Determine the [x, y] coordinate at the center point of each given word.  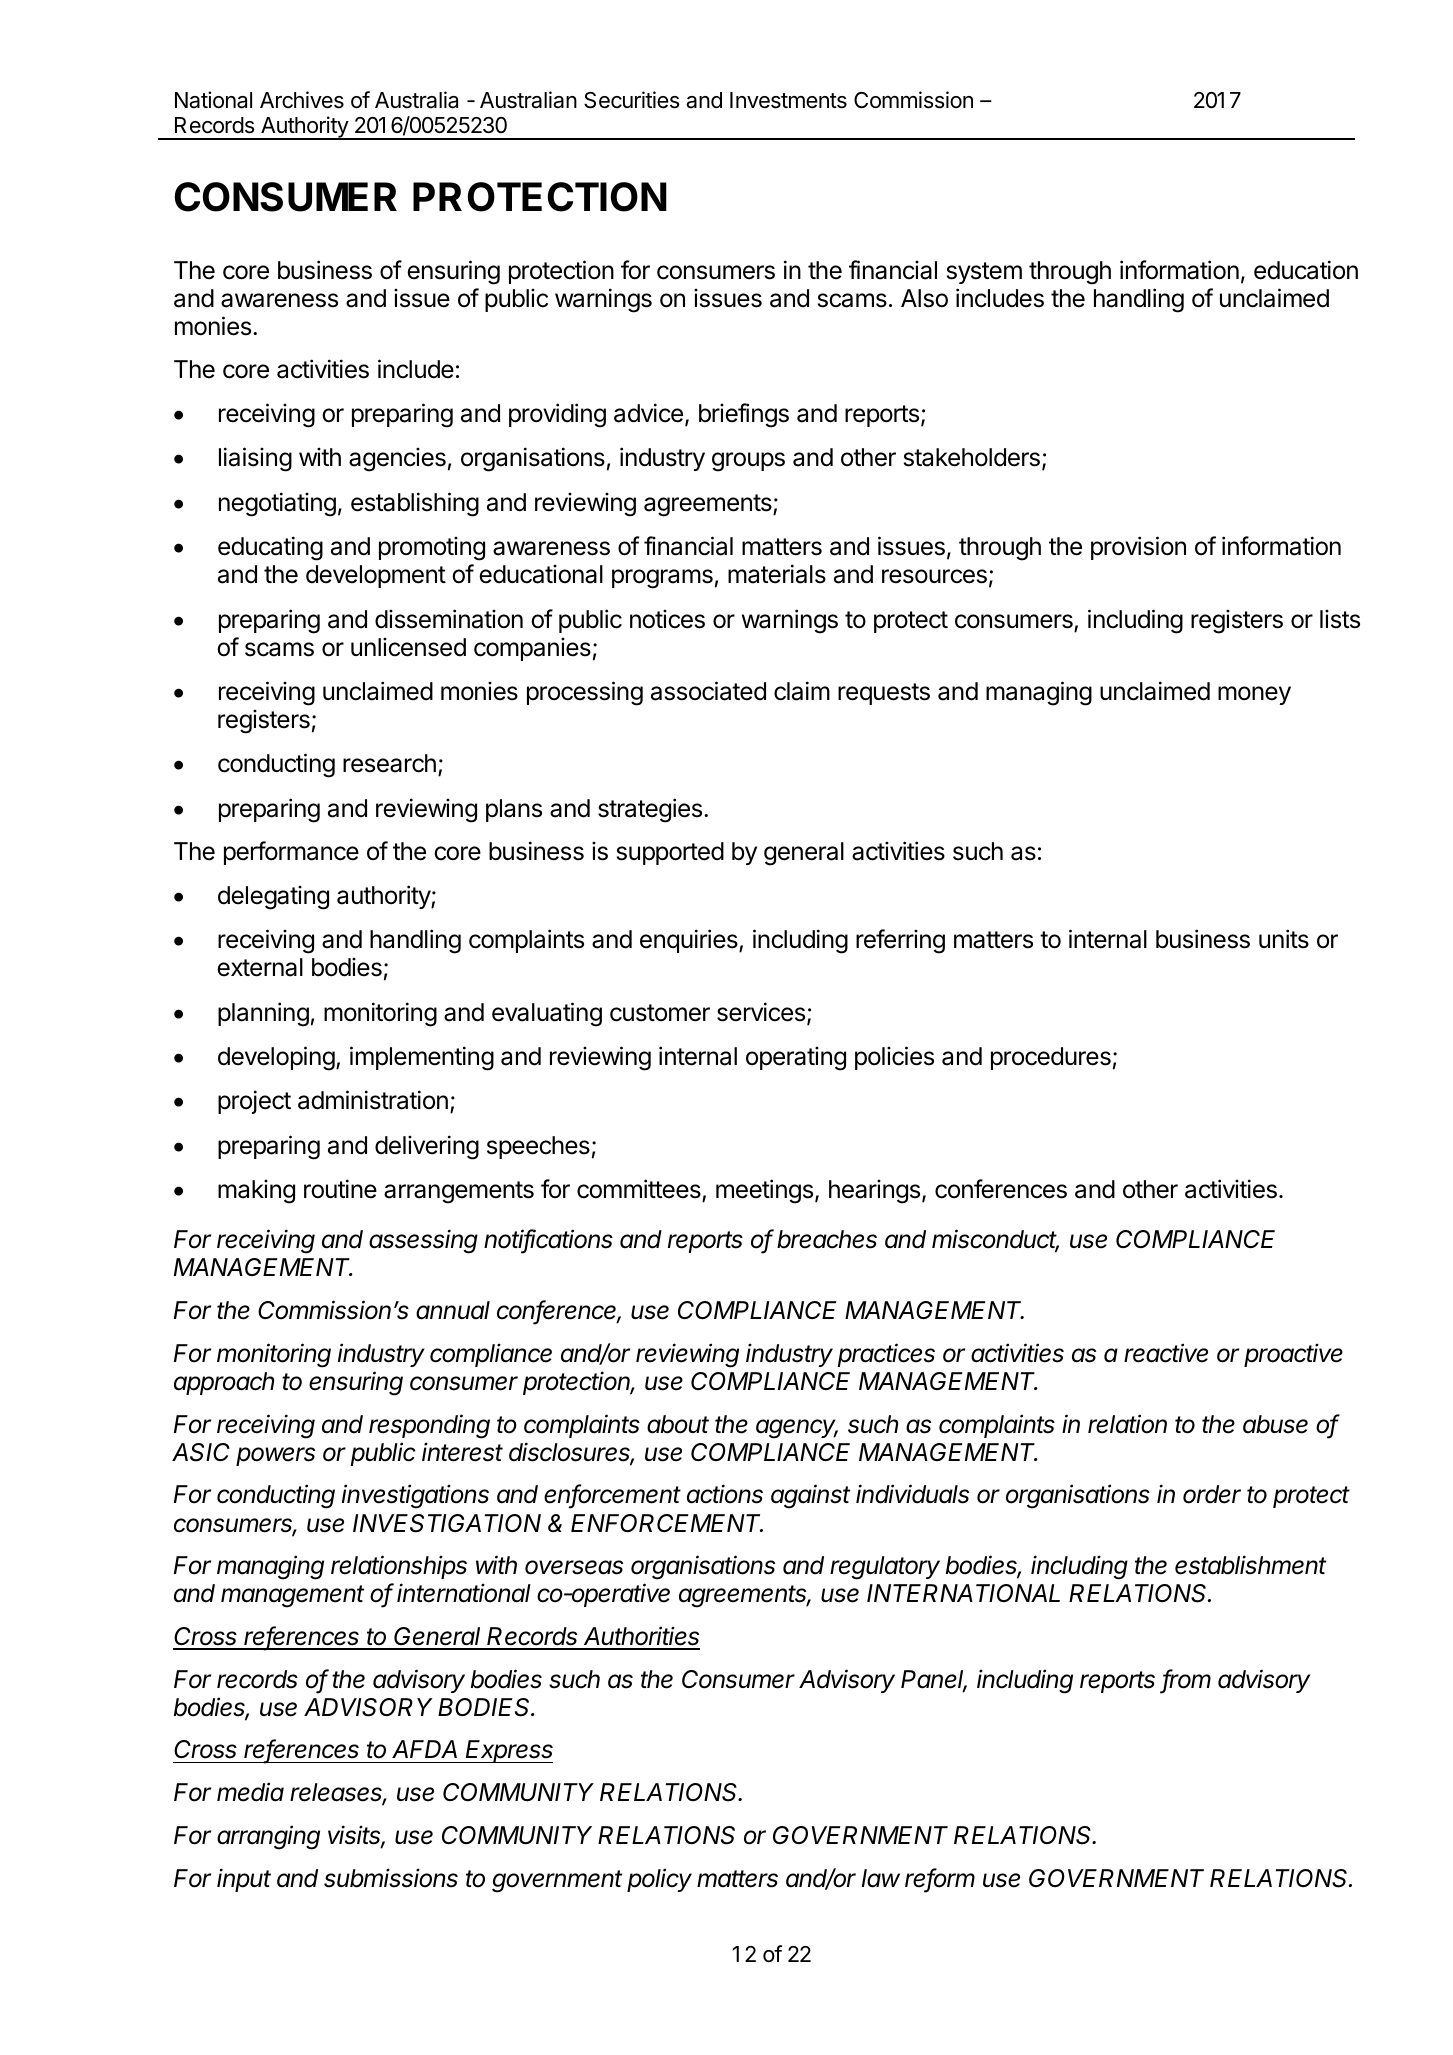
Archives [302, 100]
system [984, 273]
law [881, 1878]
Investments [788, 100]
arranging [268, 1837]
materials [777, 574]
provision [1138, 548]
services [761, 1012]
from [1187, 1680]
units [1284, 939]
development [376, 576]
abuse [1275, 1424]
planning [263, 1014]
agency [797, 1429]
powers [275, 1456]
